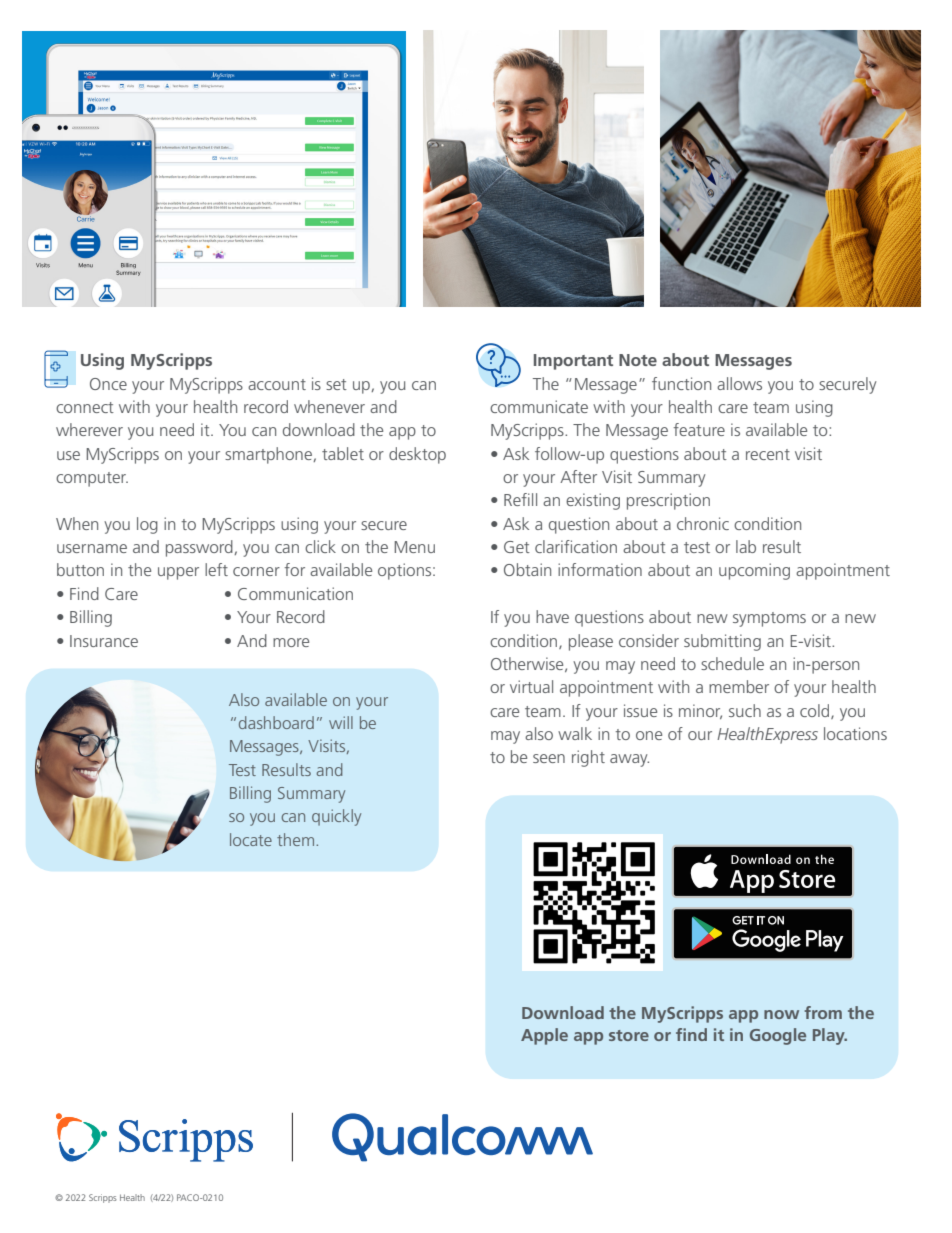 The height and width of the page is (1233, 952). Describe the element at coordinates (539, 406) in the page. I see `communicate` at that location.
